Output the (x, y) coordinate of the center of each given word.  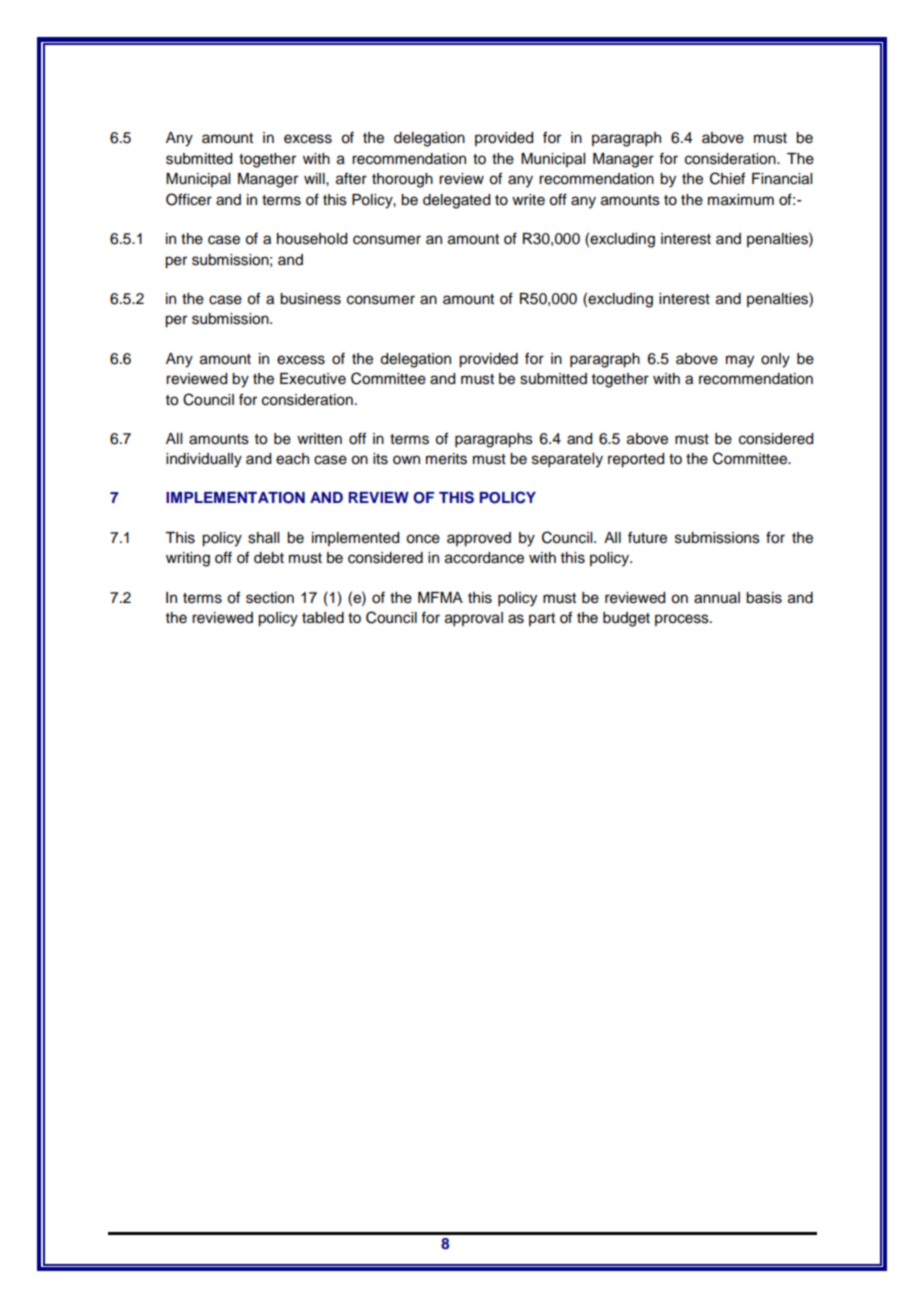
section (270, 598)
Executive (313, 379)
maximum (741, 200)
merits (446, 459)
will (315, 178)
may (740, 361)
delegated (456, 201)
